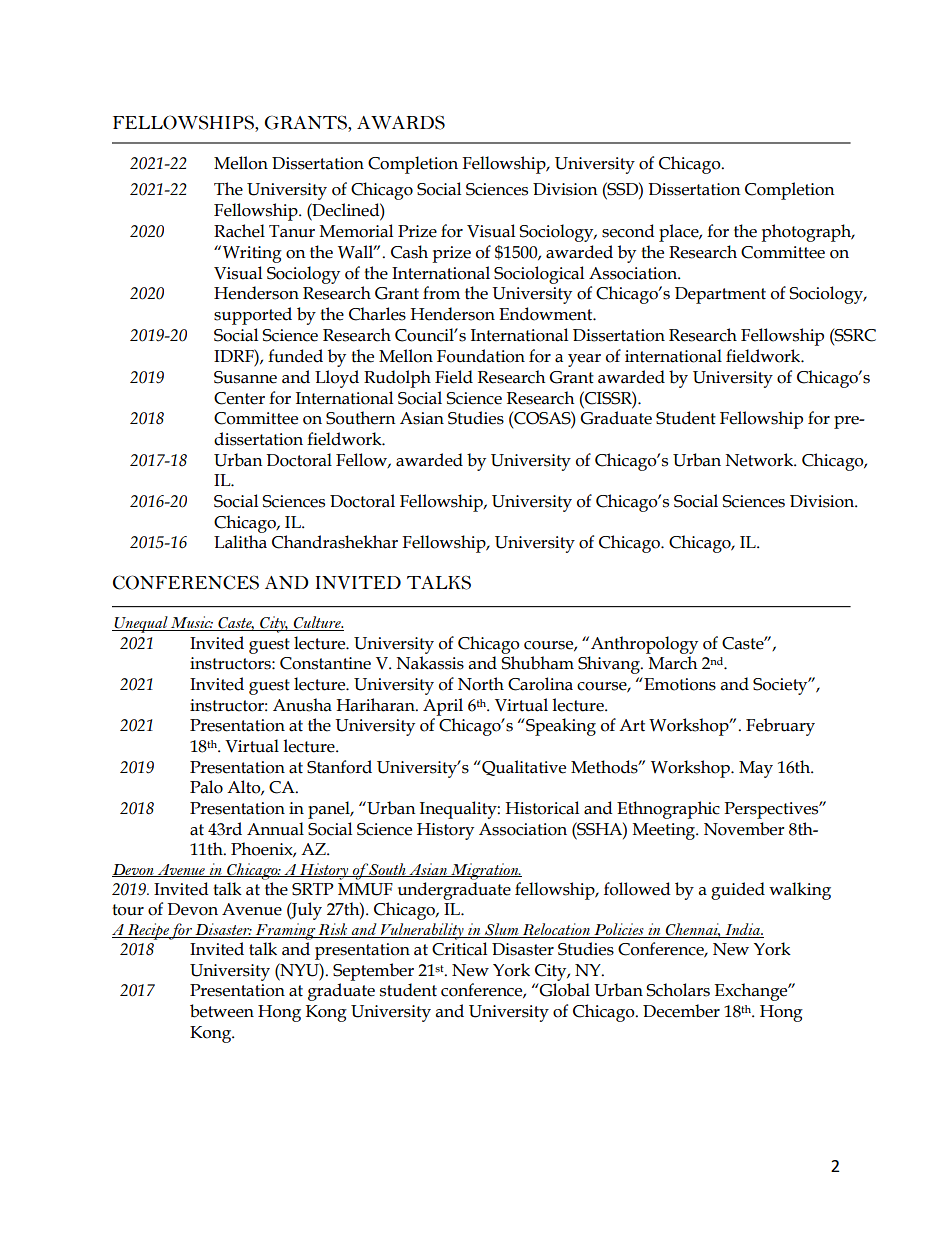  Describe the element at coordinates (222, 1011) in the page. I see `between` at that location.
